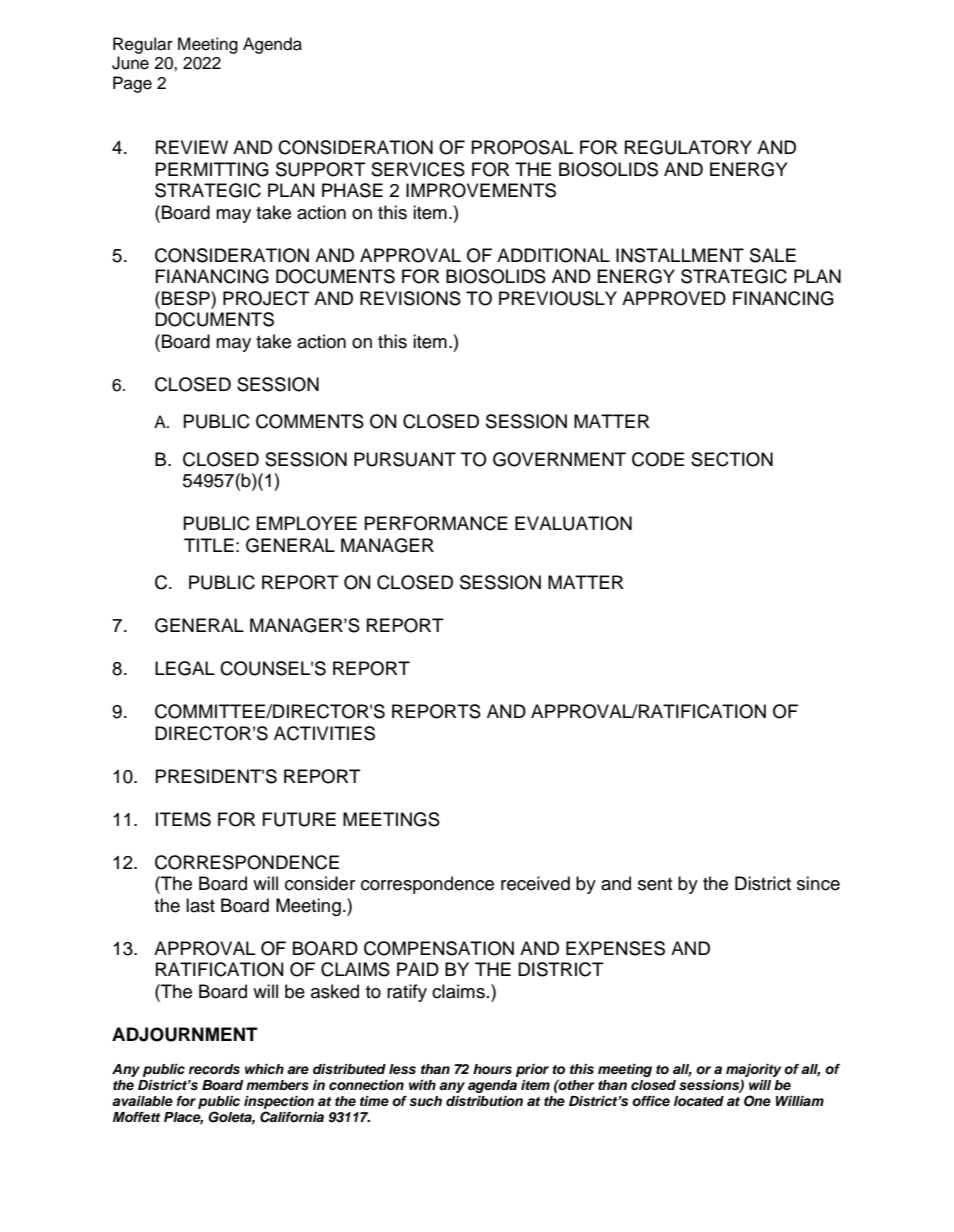 This screenshot has width=954, height=1232. What do you see at coordinates (436, 523) in the screenshot?
I see `PERFORMANCE` at bounding box center [436, 523].
